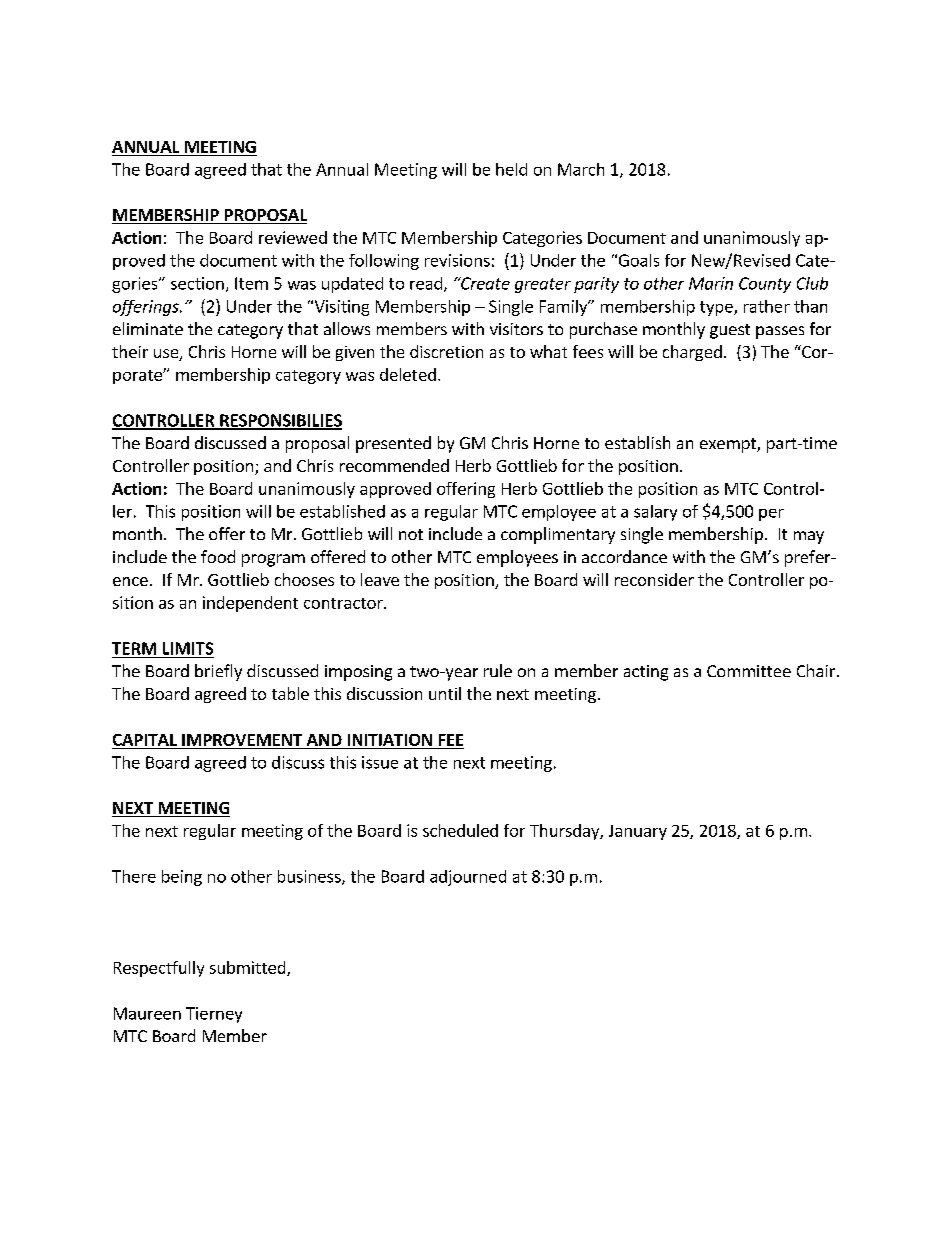  What do you see at coordinates (250, 604) in the screenshot?
I see `independent` at bounding box center [250, 604].
